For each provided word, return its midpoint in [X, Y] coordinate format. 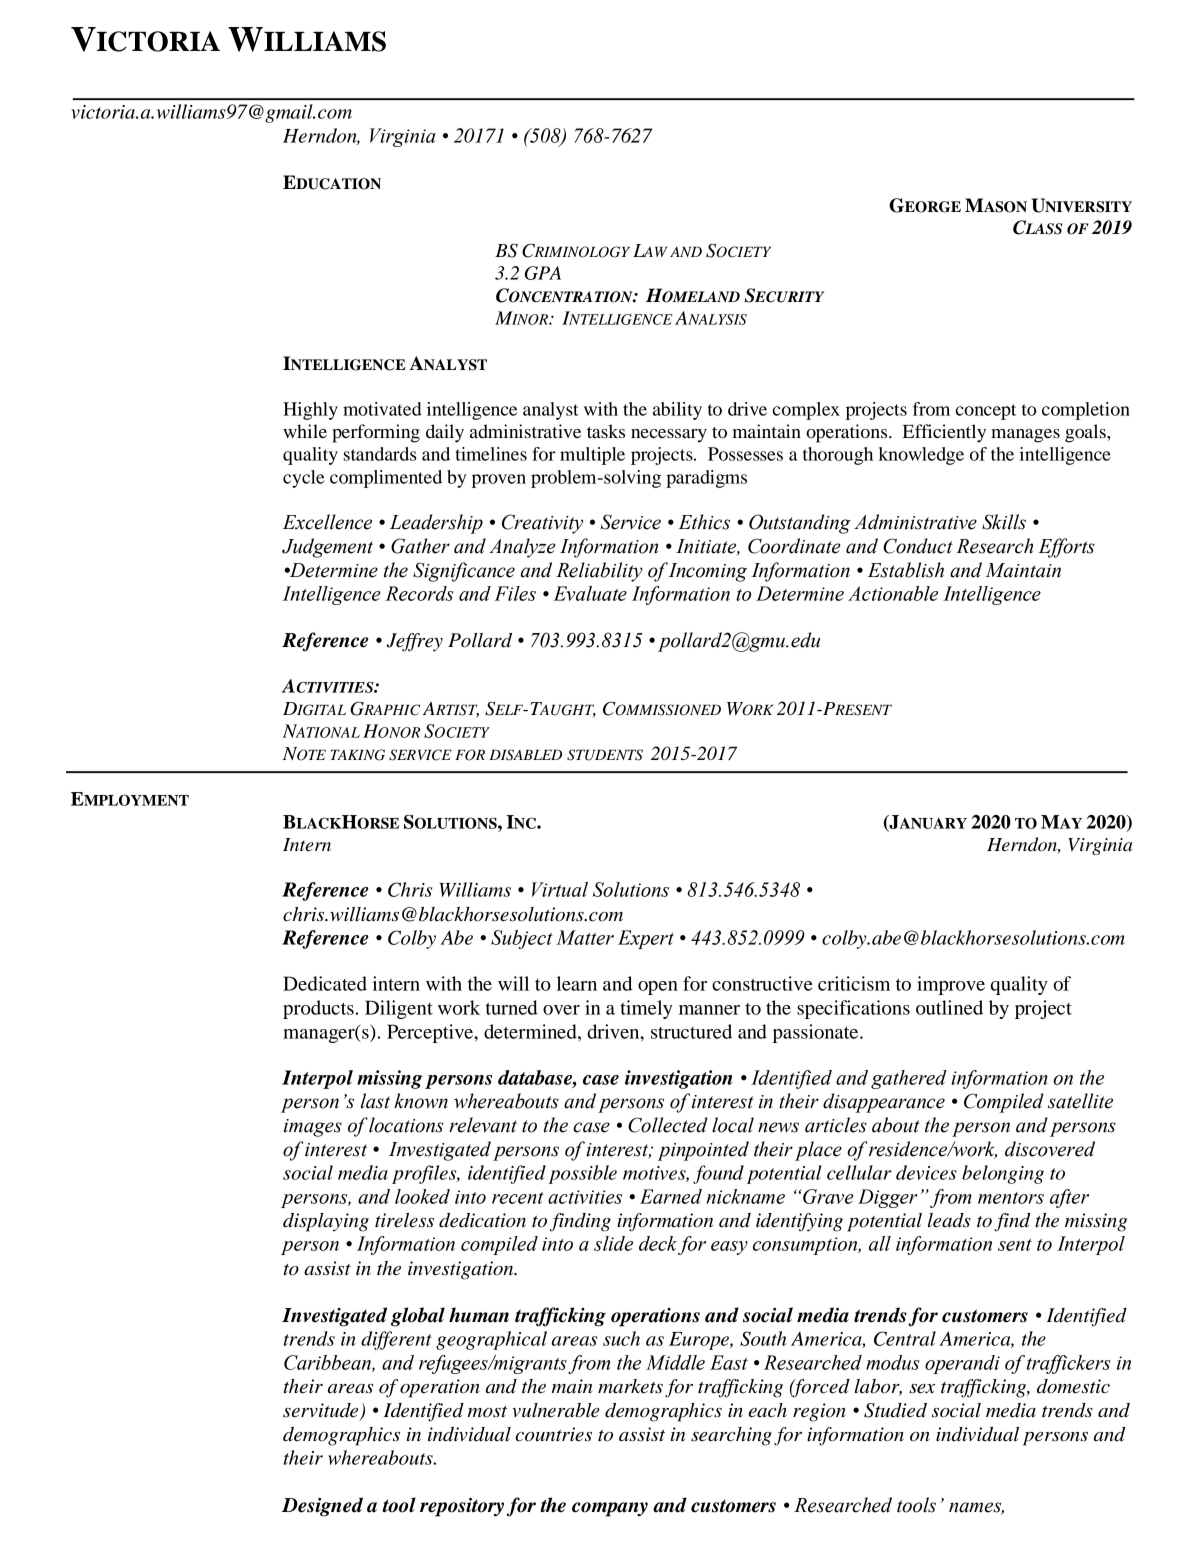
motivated [382, 409]
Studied [895, 1410]
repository [462, 1507]
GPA [543, 273]
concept [986, 412]
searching [731, 1436]
